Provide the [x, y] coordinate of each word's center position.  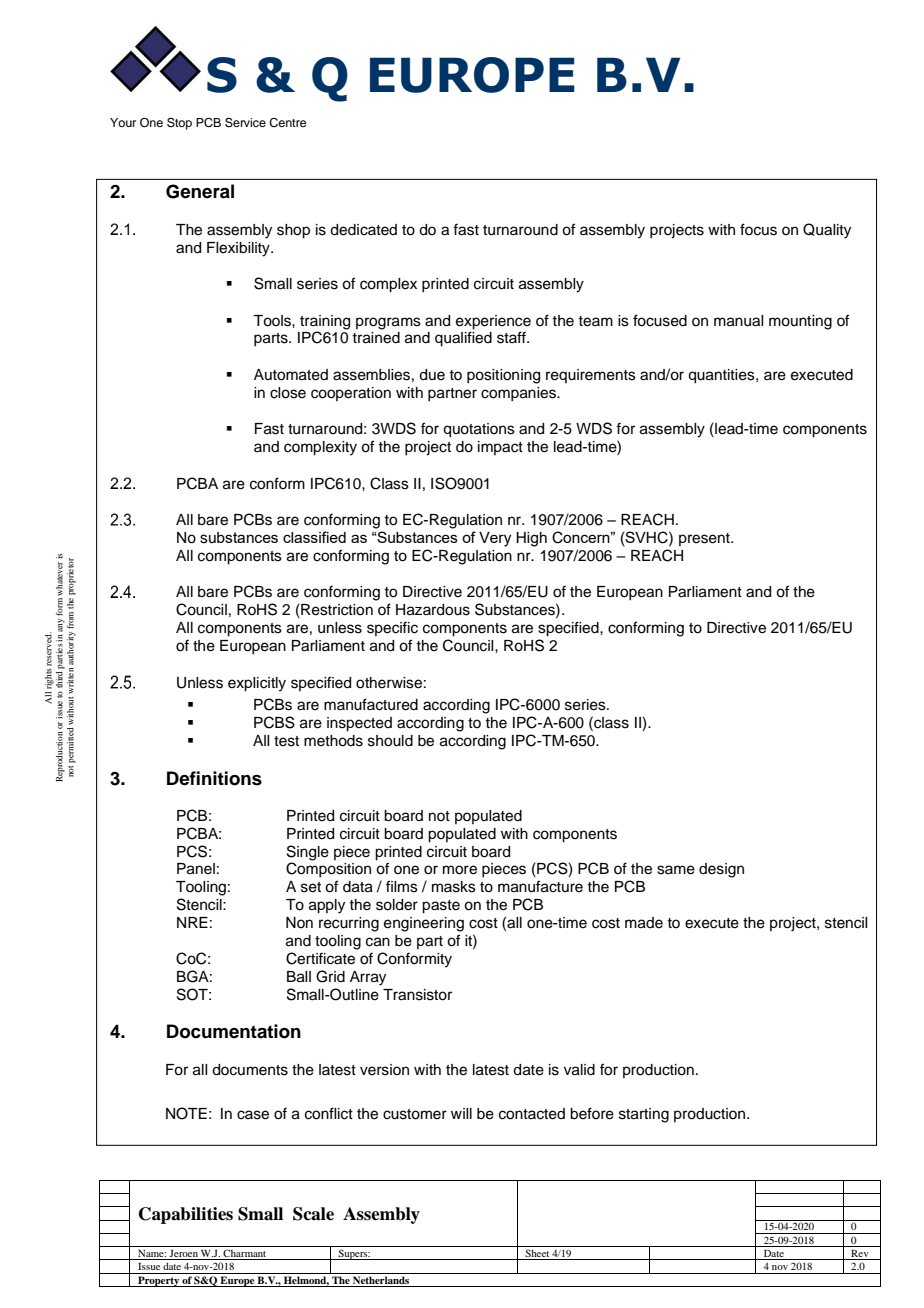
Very [495, 539]
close [288, 393]
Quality [827, 231]
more [460, 870]
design [721, 870]
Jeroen [184, 1255]
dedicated [363, 230]
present [705, 539]
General [200, 191]
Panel [196, 869]
